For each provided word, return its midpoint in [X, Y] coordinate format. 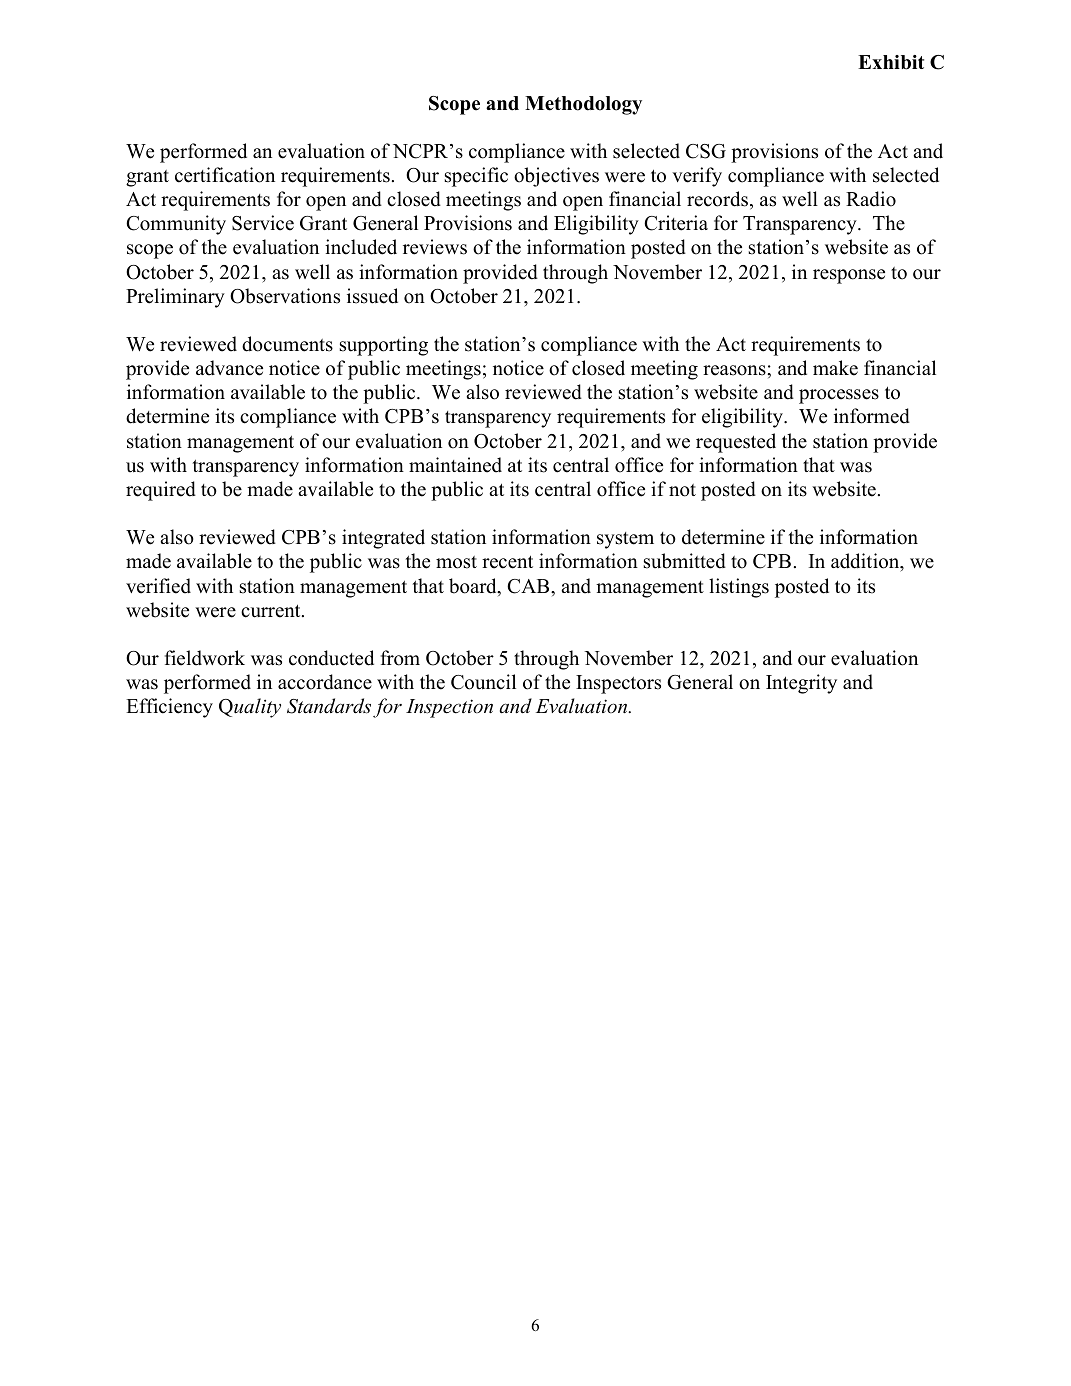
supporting [384, 346]
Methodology [583, 105]
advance [229, 368]
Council [483, 682]
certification [225, 175]
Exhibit [891, 62]
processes [839, 396]
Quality [250, 708]
